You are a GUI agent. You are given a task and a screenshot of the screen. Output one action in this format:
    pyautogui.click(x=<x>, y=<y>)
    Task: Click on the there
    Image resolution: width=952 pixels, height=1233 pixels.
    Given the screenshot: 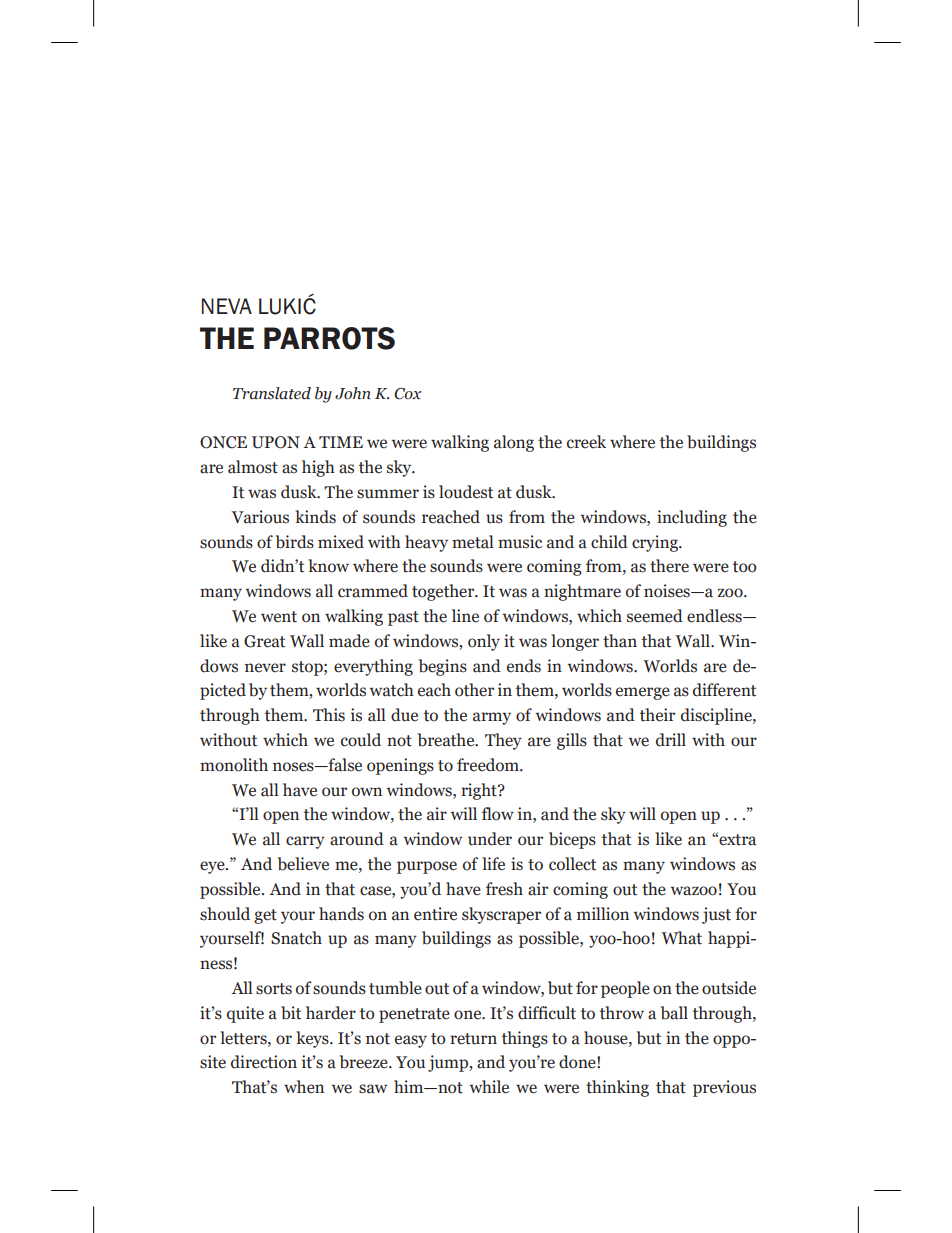 What is the action you would take?
    pyautogui.click(x=669, y=566)
